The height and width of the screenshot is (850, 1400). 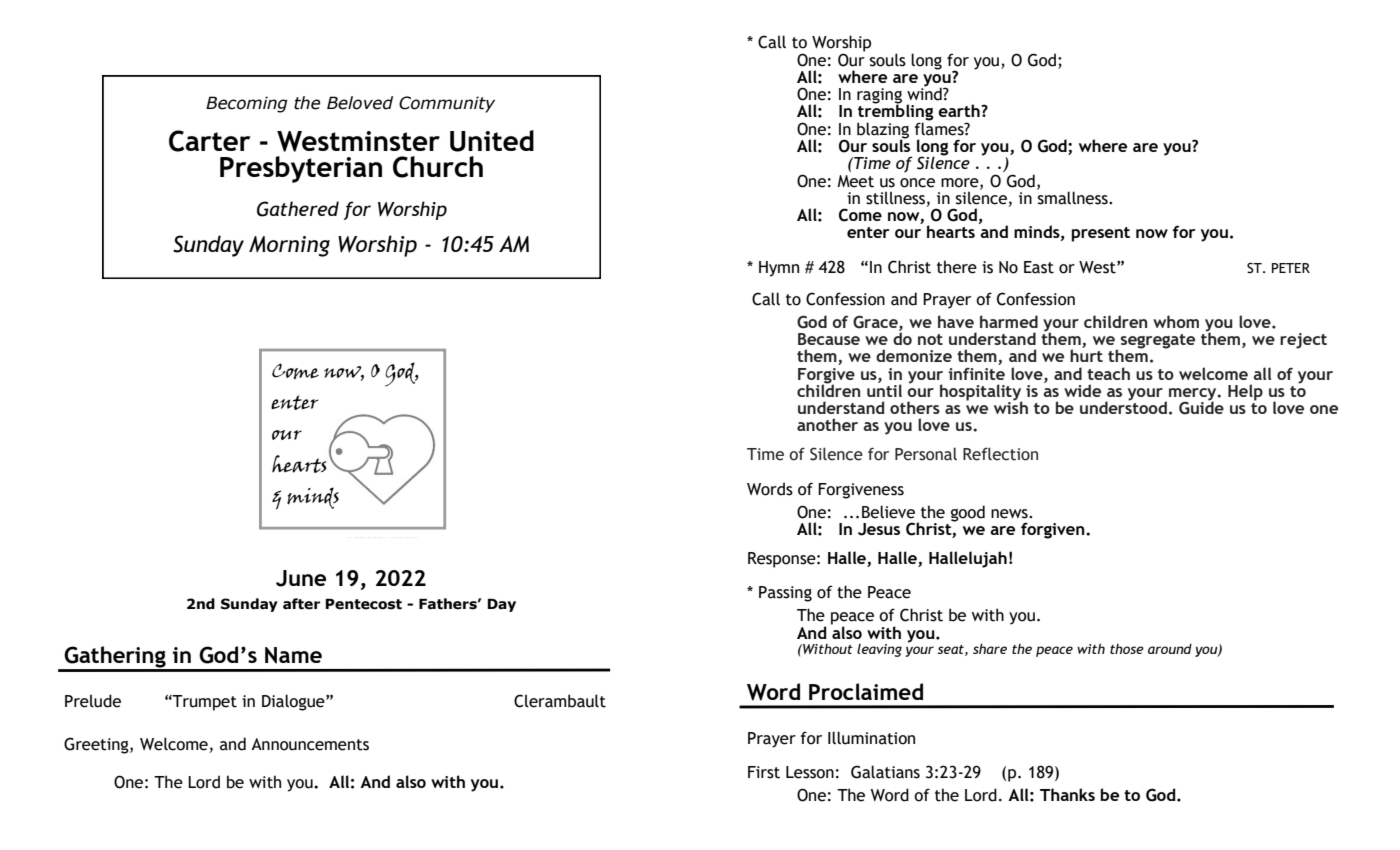 I want to click on Morning, so click(x=289, y=246).
